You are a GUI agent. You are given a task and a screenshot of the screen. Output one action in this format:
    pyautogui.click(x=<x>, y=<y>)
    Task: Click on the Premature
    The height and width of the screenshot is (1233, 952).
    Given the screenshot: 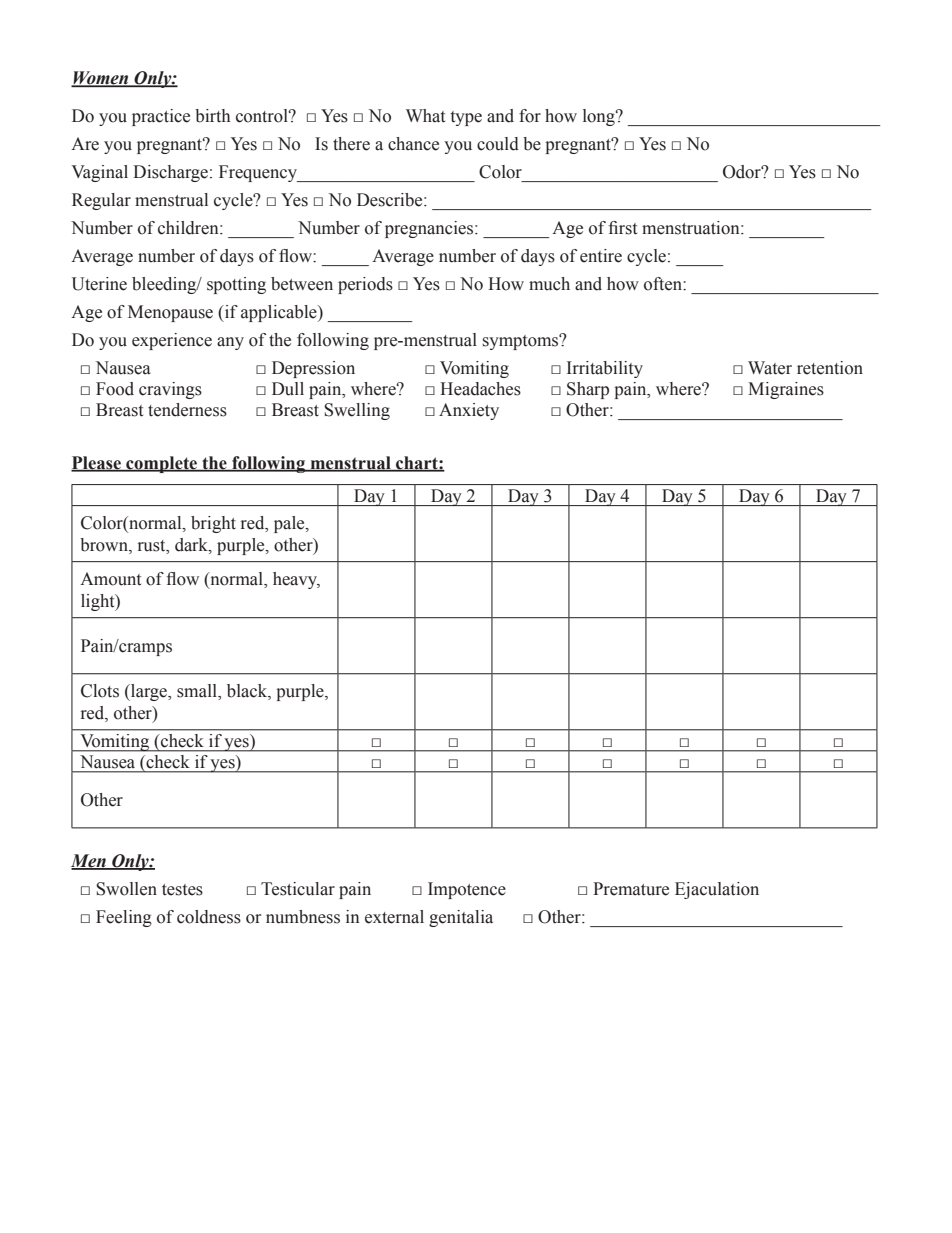 What is the action you would take?
    pyautogui.click(x=631, y=889)
